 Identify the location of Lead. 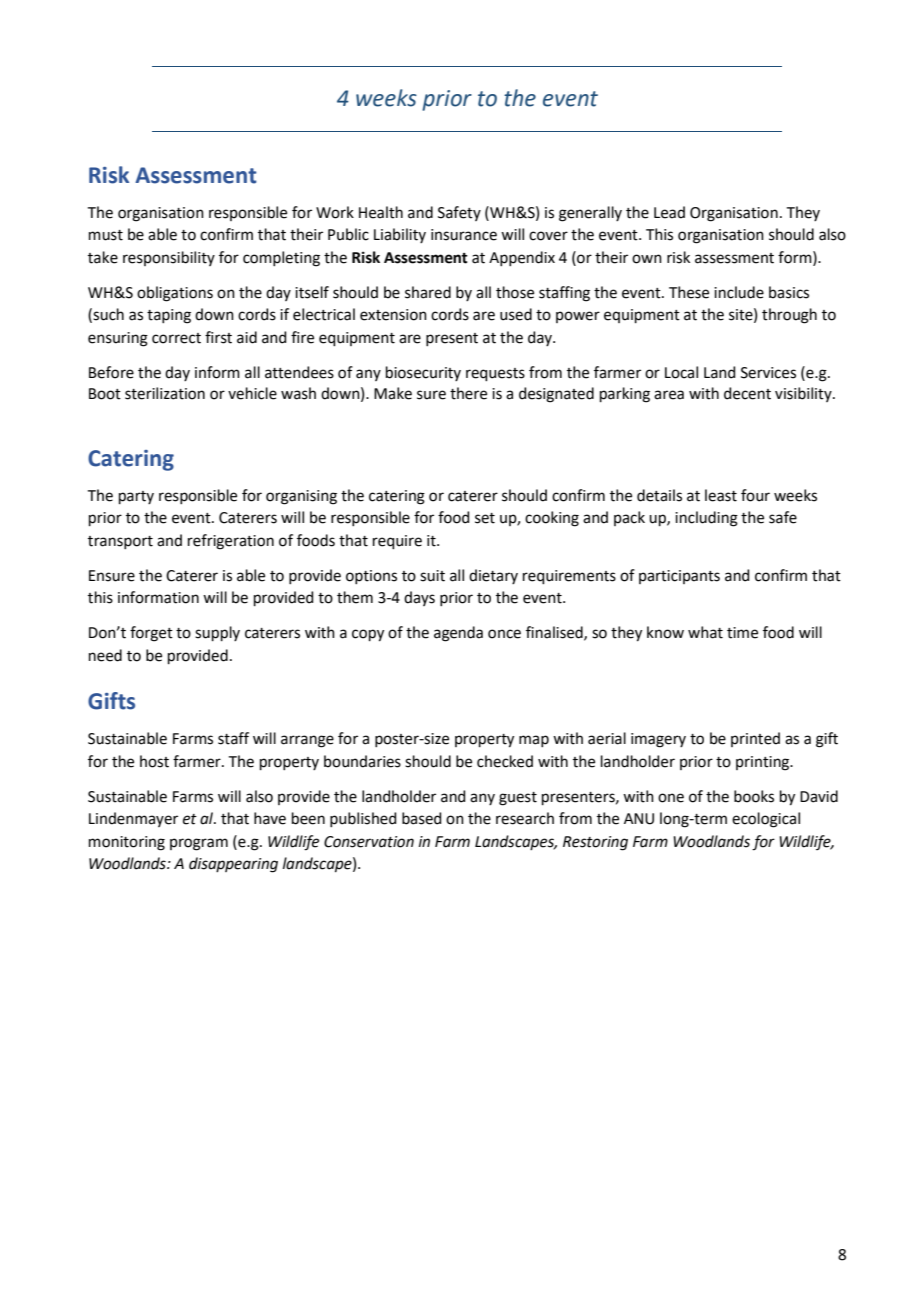
(669, 212).
